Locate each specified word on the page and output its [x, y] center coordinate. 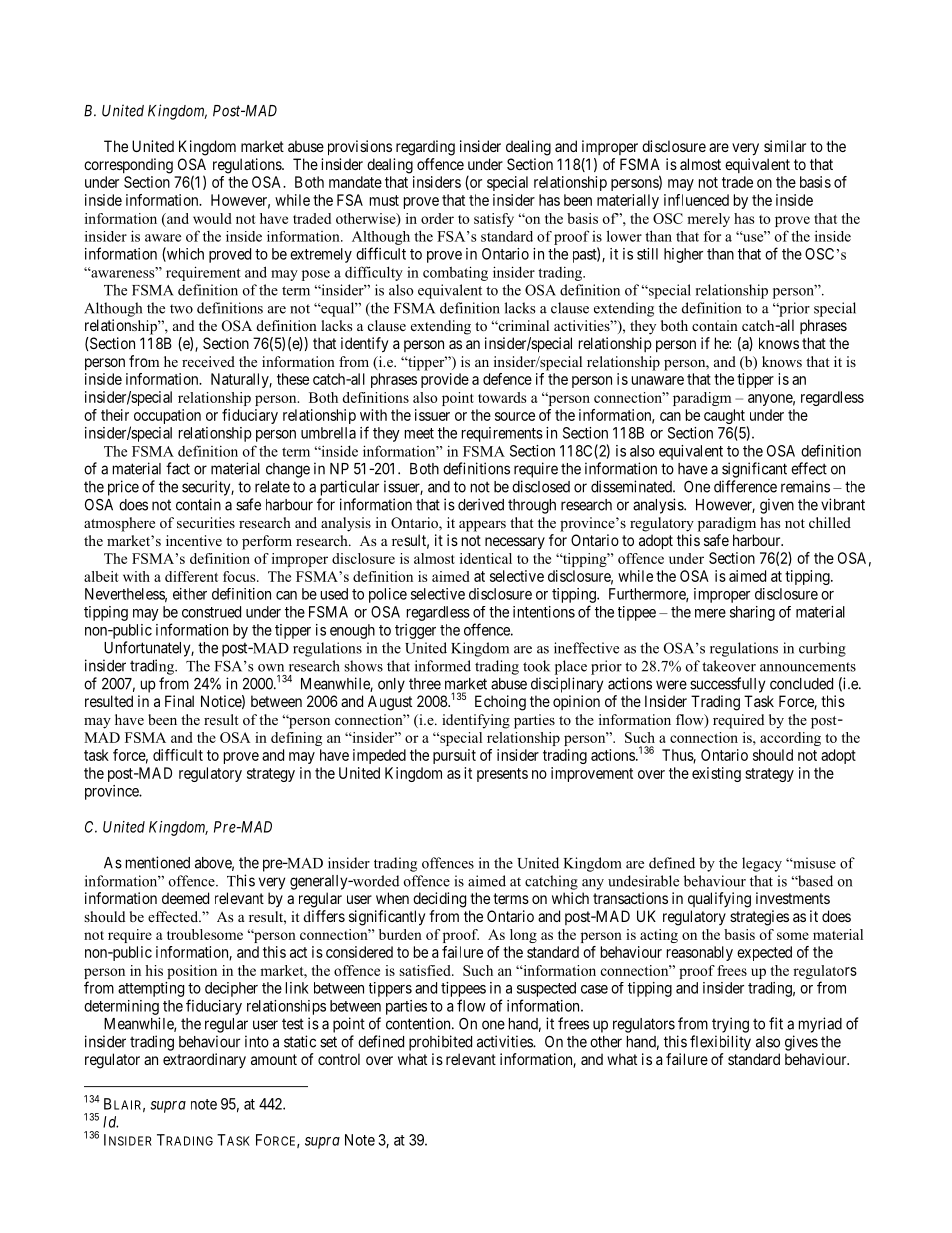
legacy [762, 864]
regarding [425, 148]
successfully [727, 685]
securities [206, 522]
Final [179, 701]
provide [445, 380]
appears [482, 526]
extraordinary [204, 1060]
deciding [439, 900]
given [777, 506]
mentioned [158, 862]
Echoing [500, 703]
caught [724, 418]
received [208, 361]
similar [785, 146]
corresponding [128, 166]
